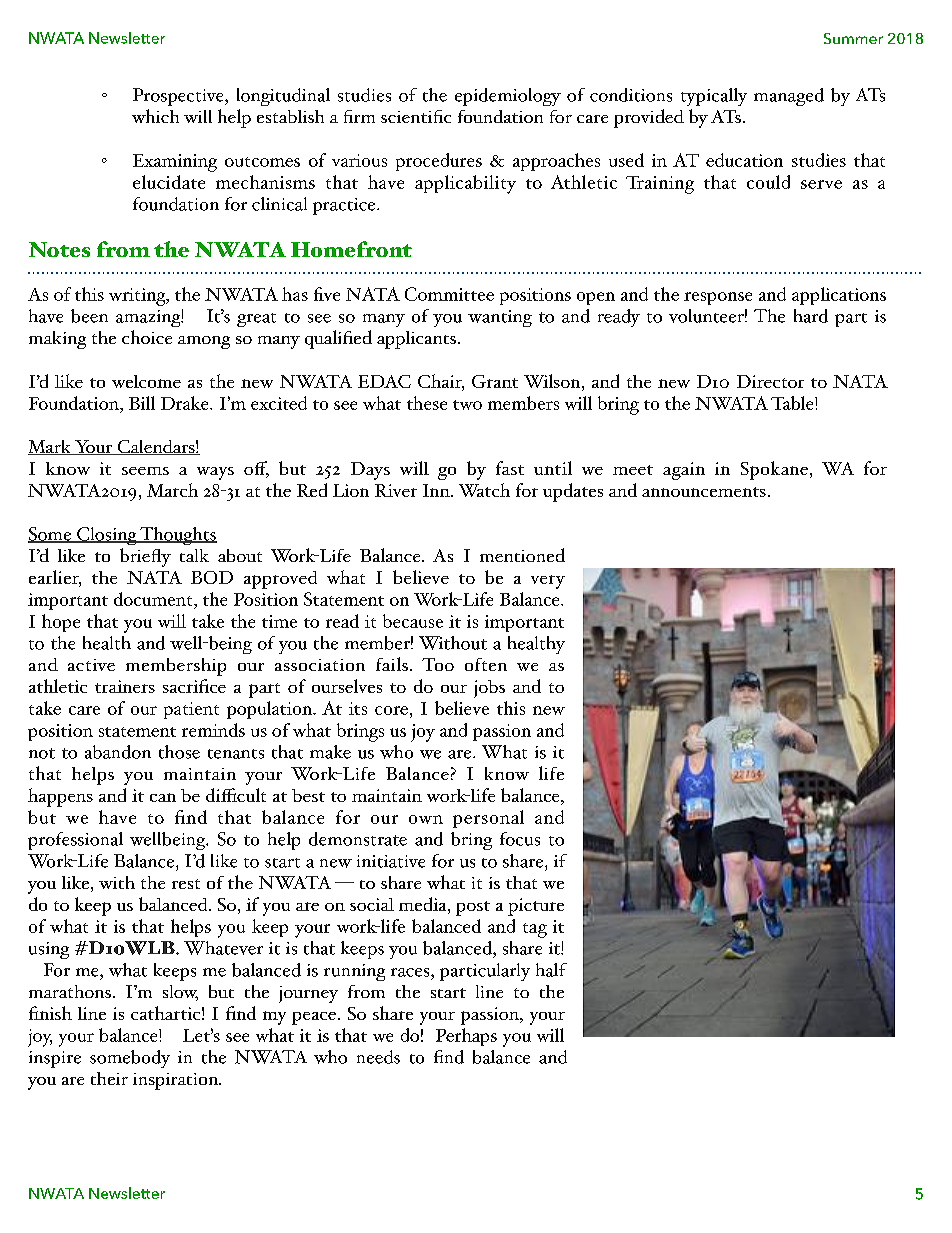 This screenshot has width=952, height=1233. I want to click on Perhaps, so click(466, 1037).
